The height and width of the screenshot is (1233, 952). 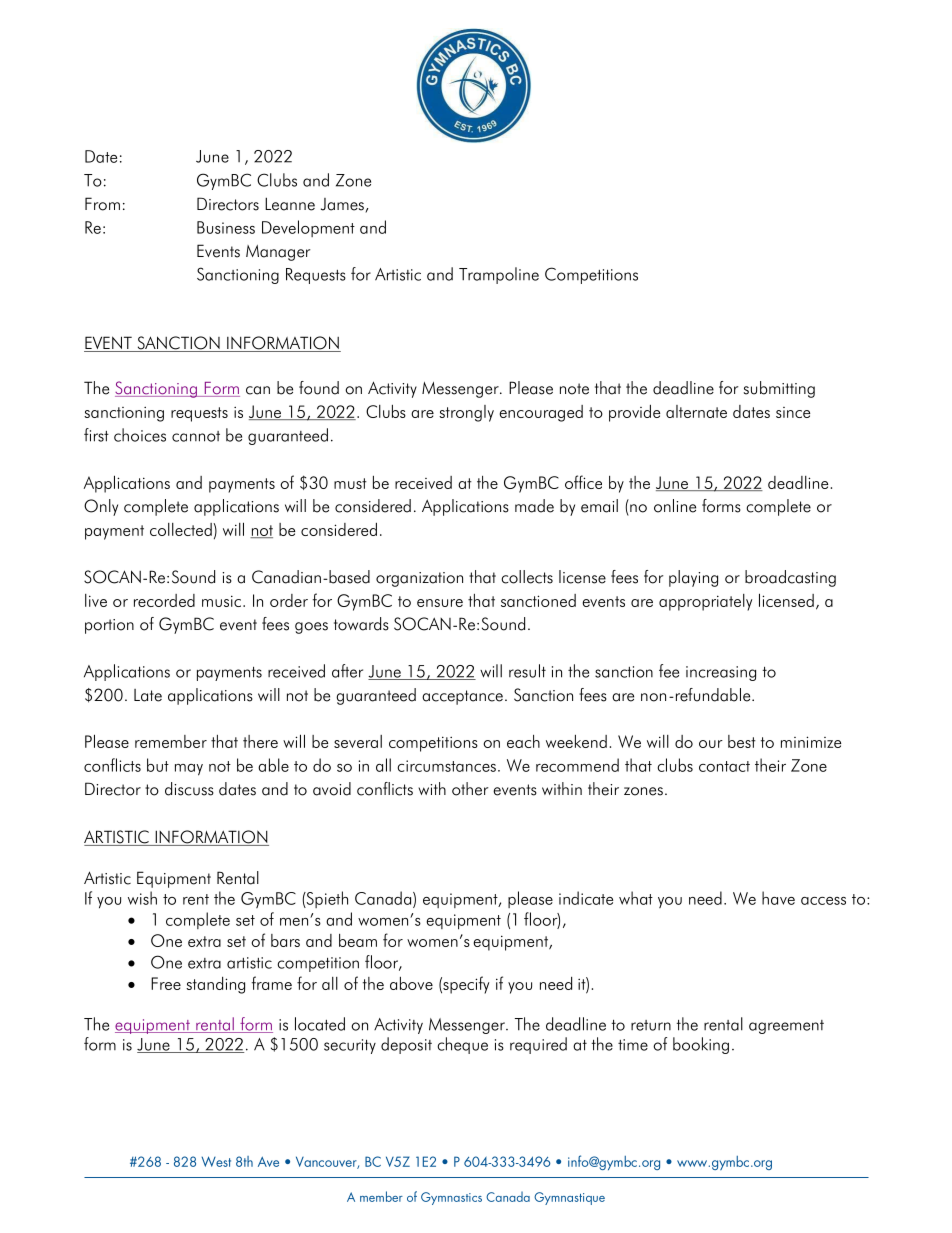 What do you see at coordinates (693, 578) in the screenshot?
I see `playing` at bounding box center [693, 578].
